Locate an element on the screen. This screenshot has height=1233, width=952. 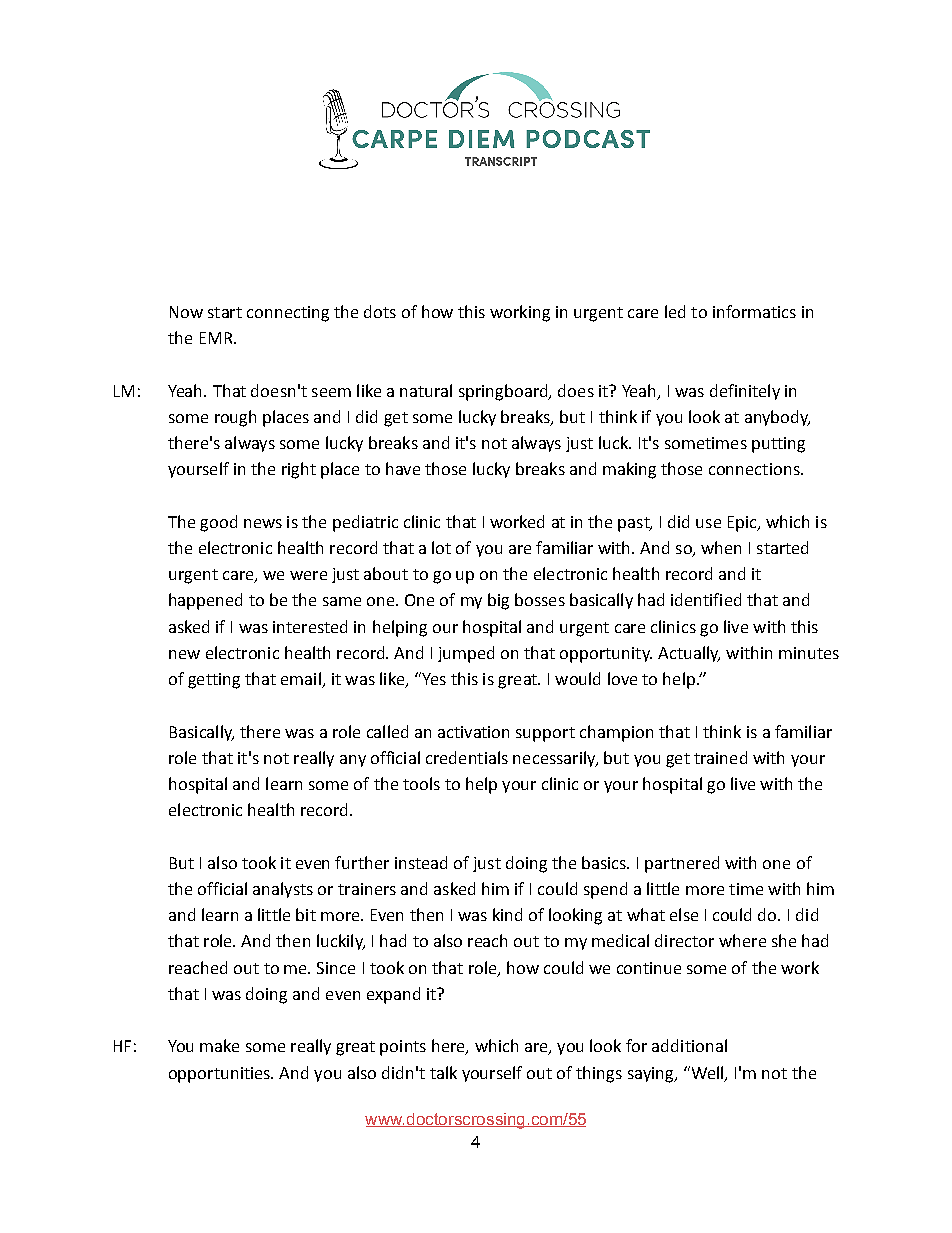
Well is located at coordinates (707, 1073).
